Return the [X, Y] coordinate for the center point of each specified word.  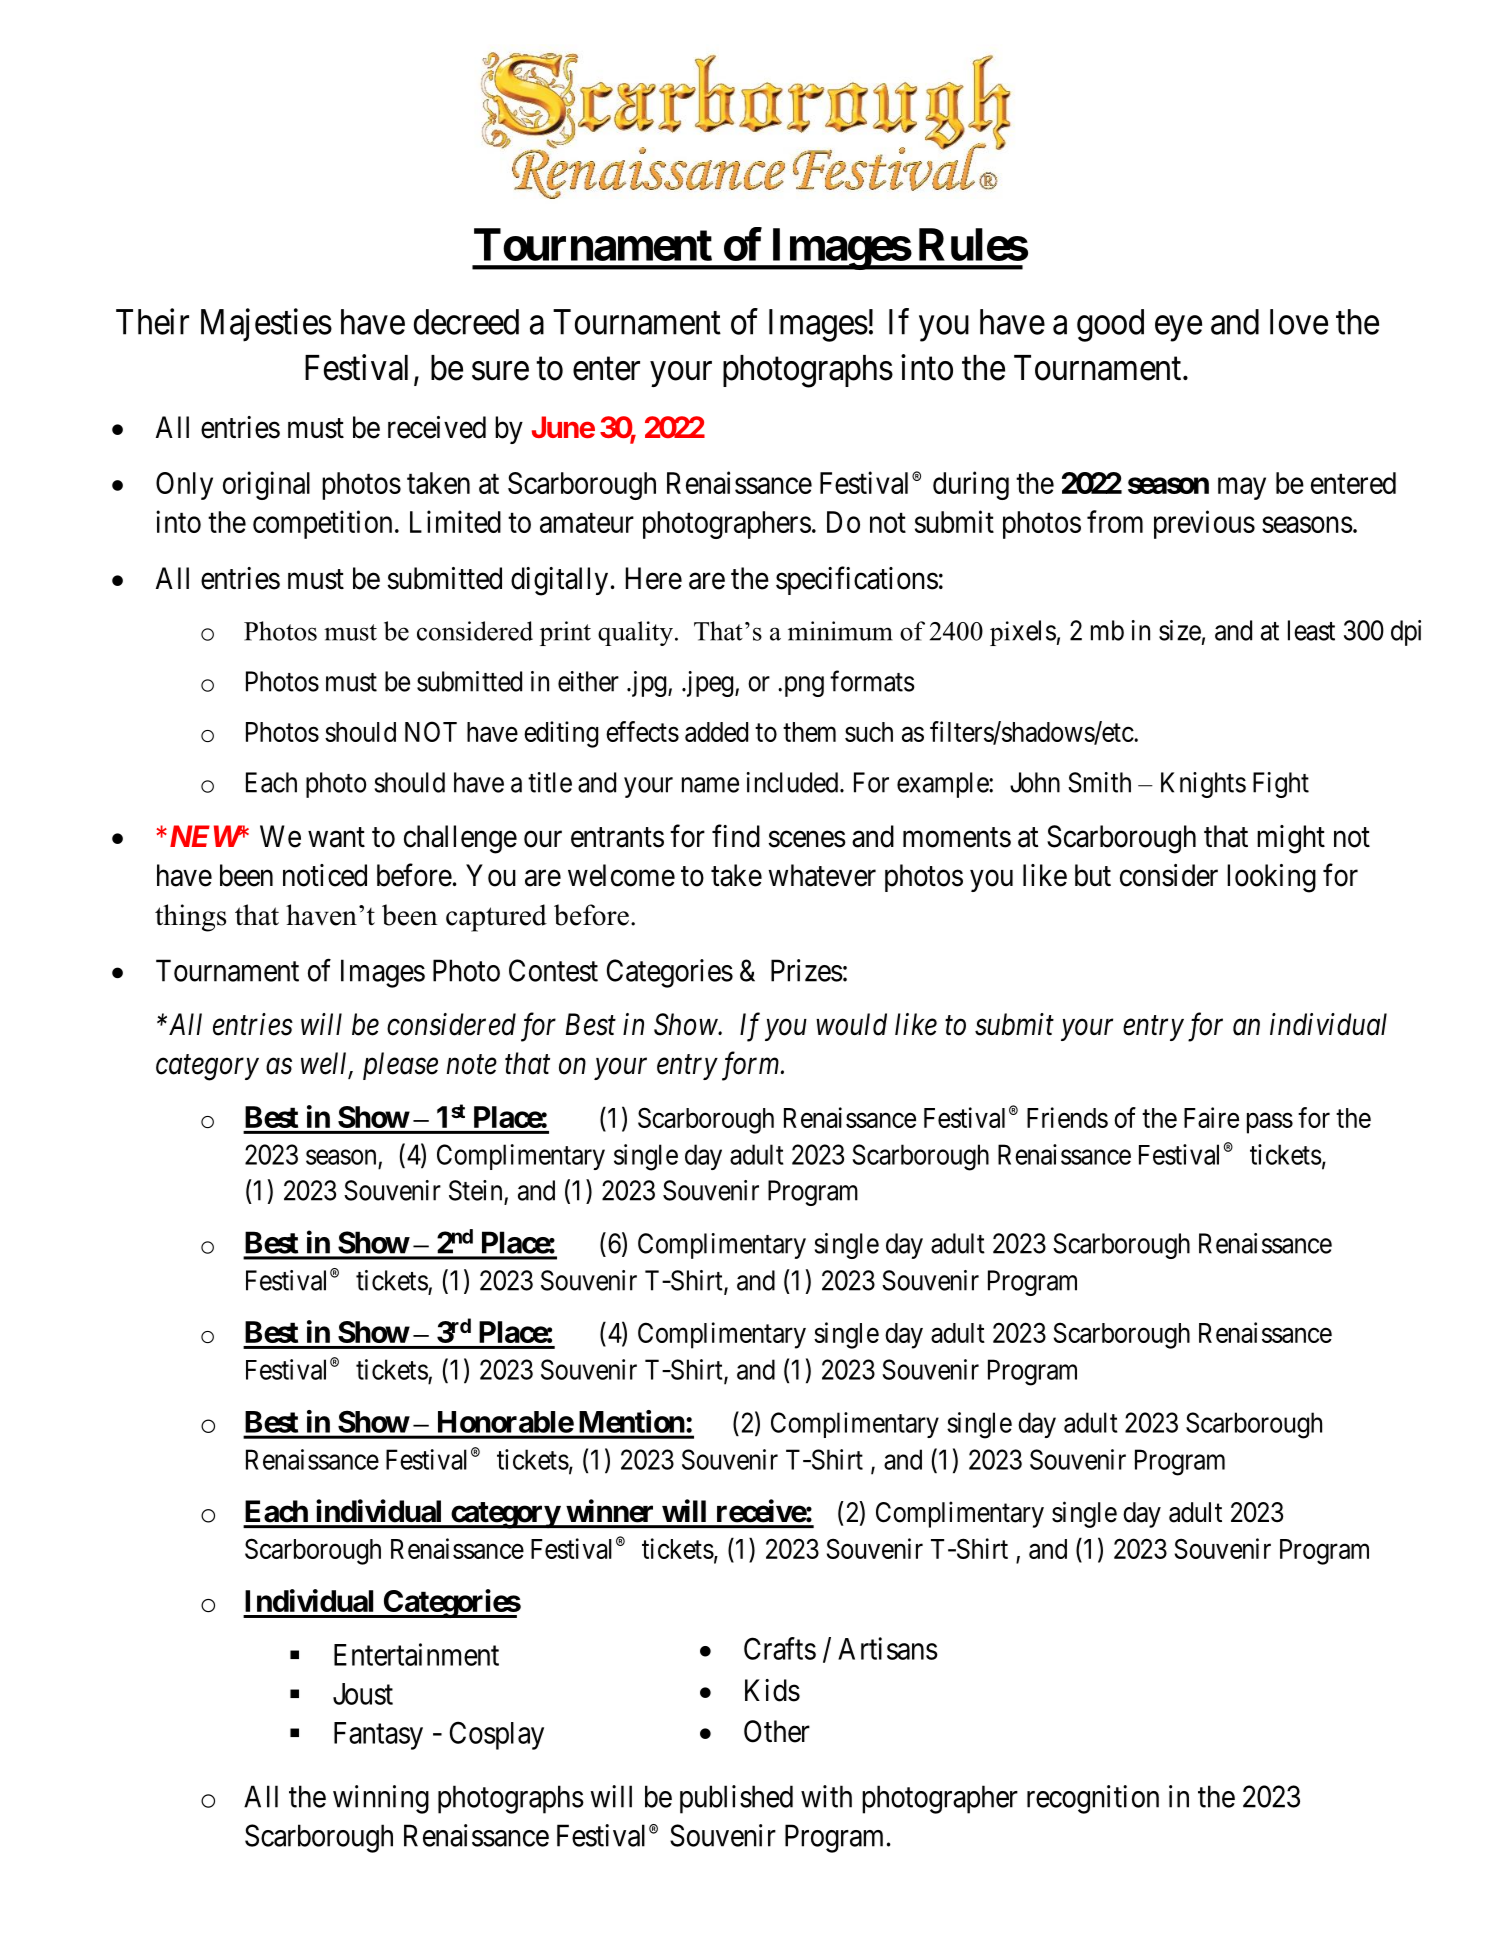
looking [1271, 878]
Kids [772, 1690]
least [1311, 630]
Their [152, 321]
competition [322, 524]
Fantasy [378, 1736]
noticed [325, 875]
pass [1270, 1123]
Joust [363, 1694]
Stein [475, 1190]
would [851, 1024]
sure [500, 371]
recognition [1093, 1799]
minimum [840, 631]
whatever [822, 875]
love [1299, 322]
